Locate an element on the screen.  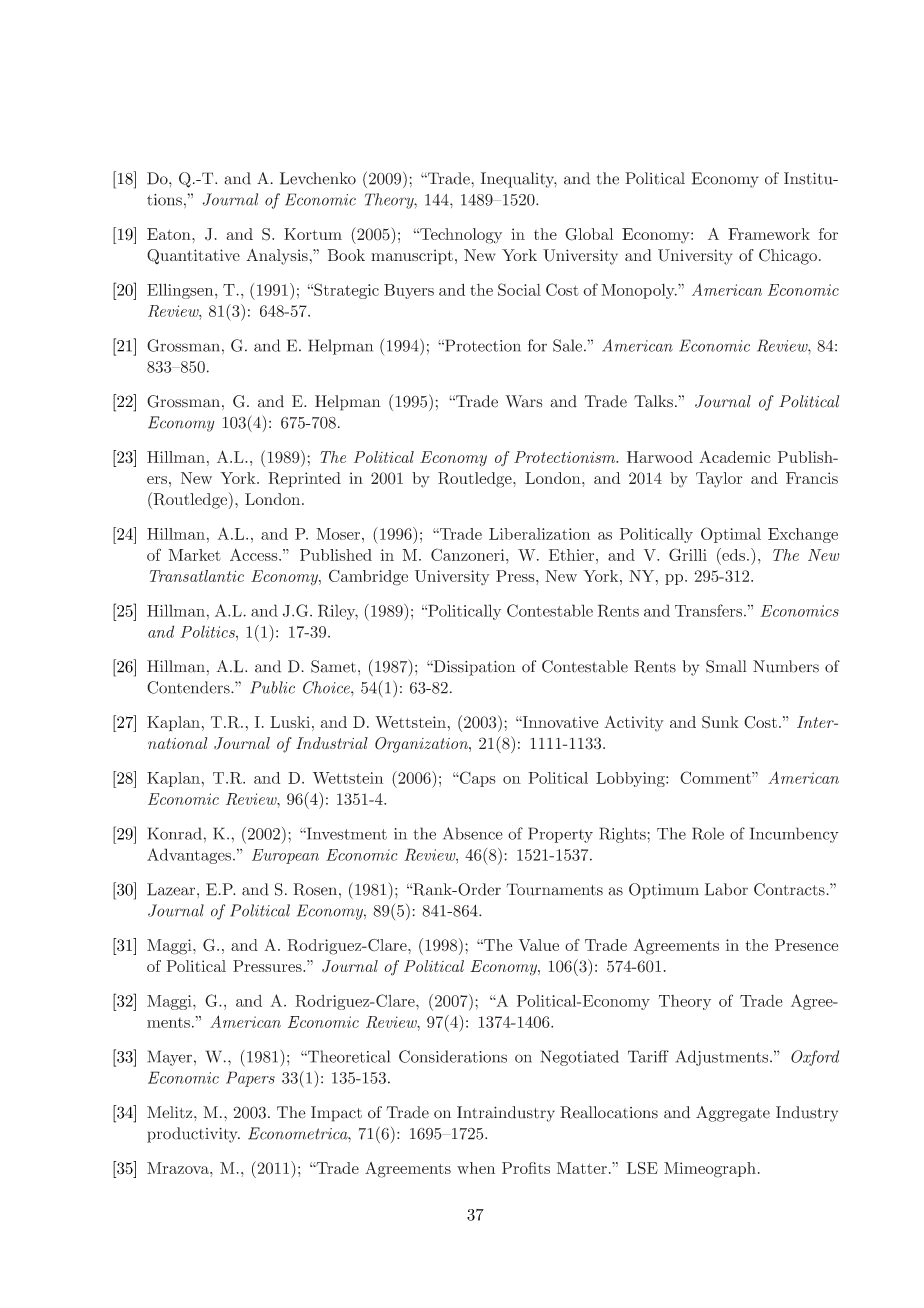
when is located at coordinates (476, 1168).
